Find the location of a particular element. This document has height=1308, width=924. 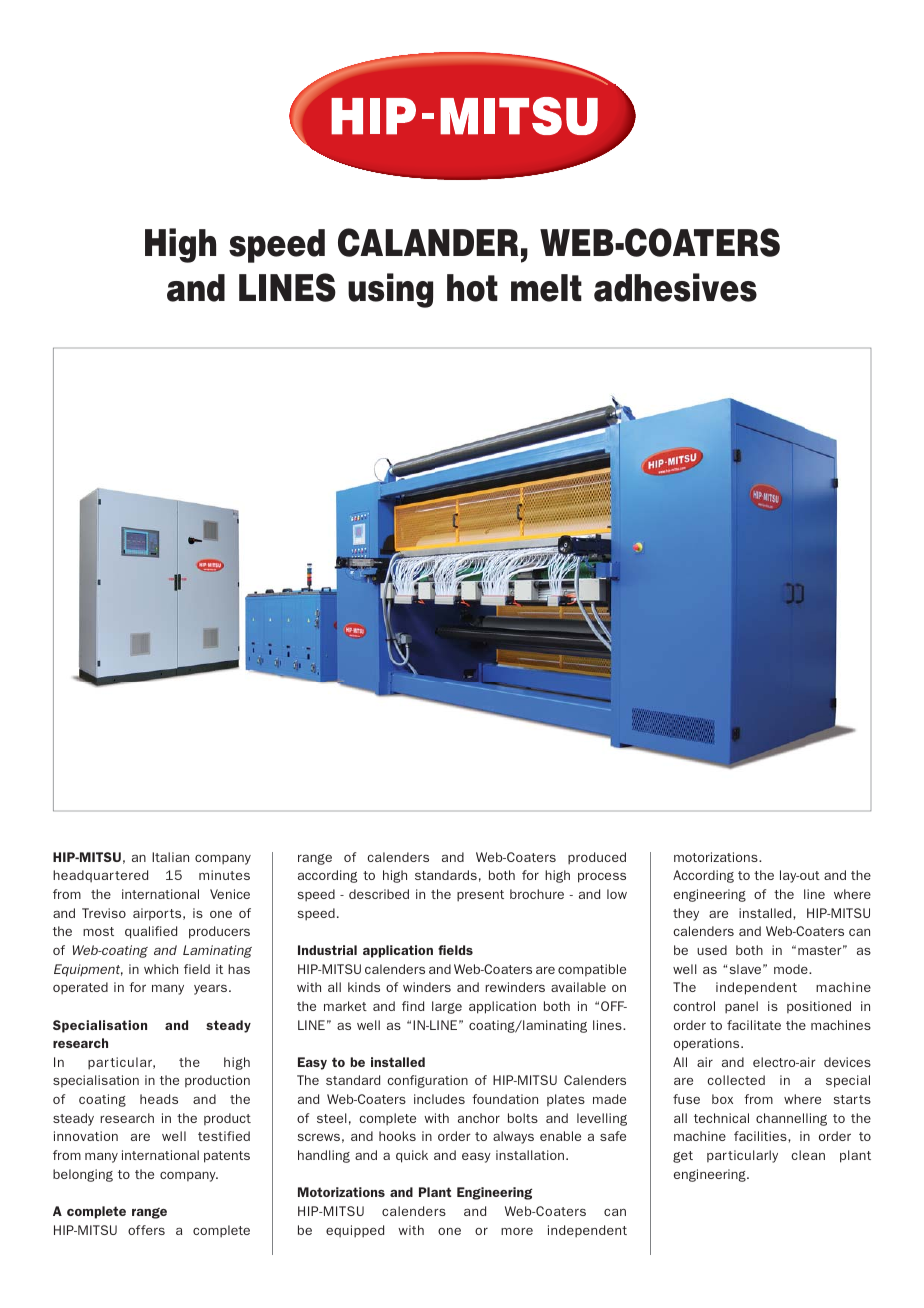

which is located at coordinates (161, 969).
